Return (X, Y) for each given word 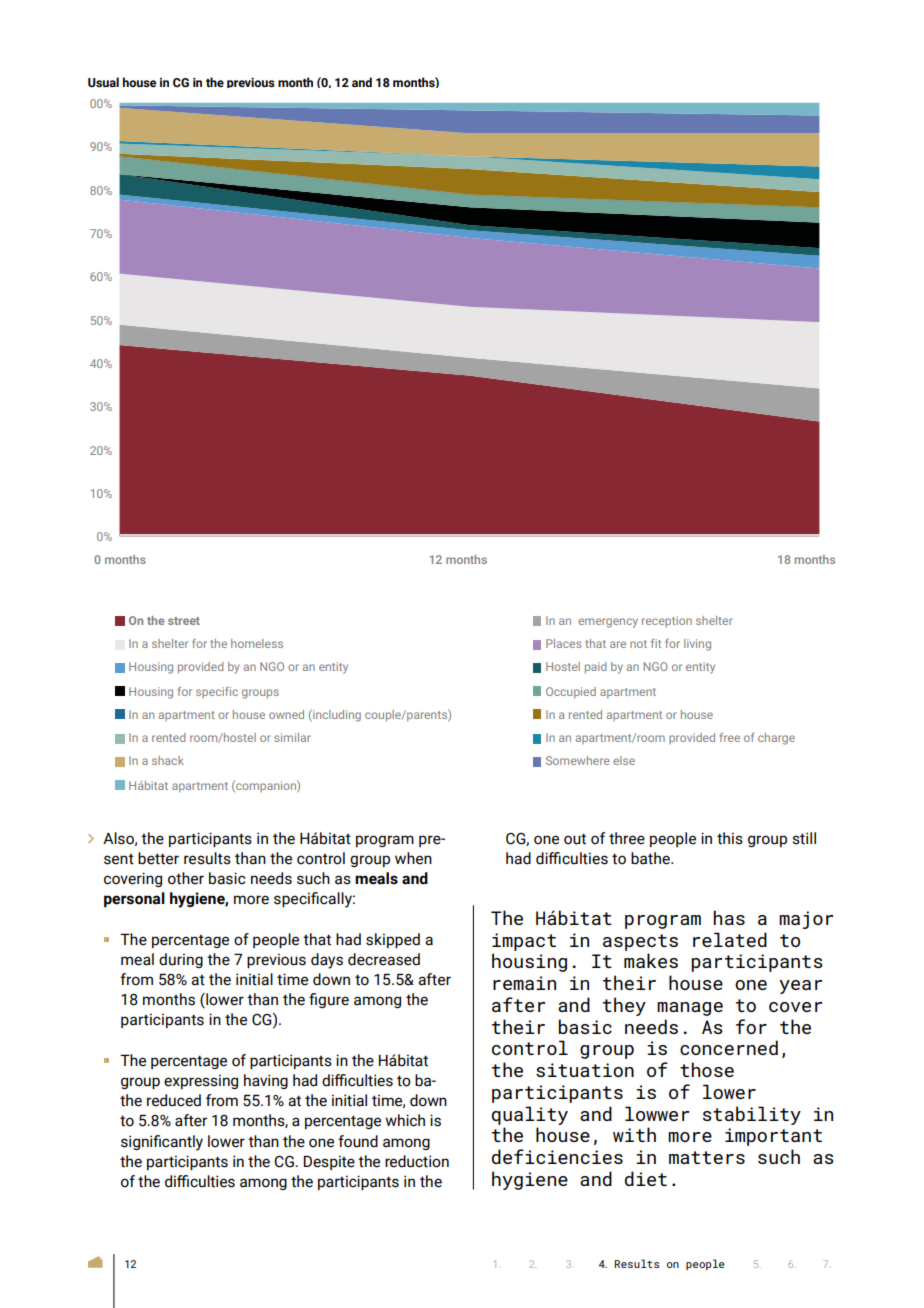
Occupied (571, 693)
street (184, 621)
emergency (608, 623)
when (413, 858)
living (697, 645)
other (186, 878)
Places (564, 643)
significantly (162, 1143)
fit (656, 643)
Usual (103, 82)
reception (667, 621)
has (729, 917)
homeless (257, 643)
